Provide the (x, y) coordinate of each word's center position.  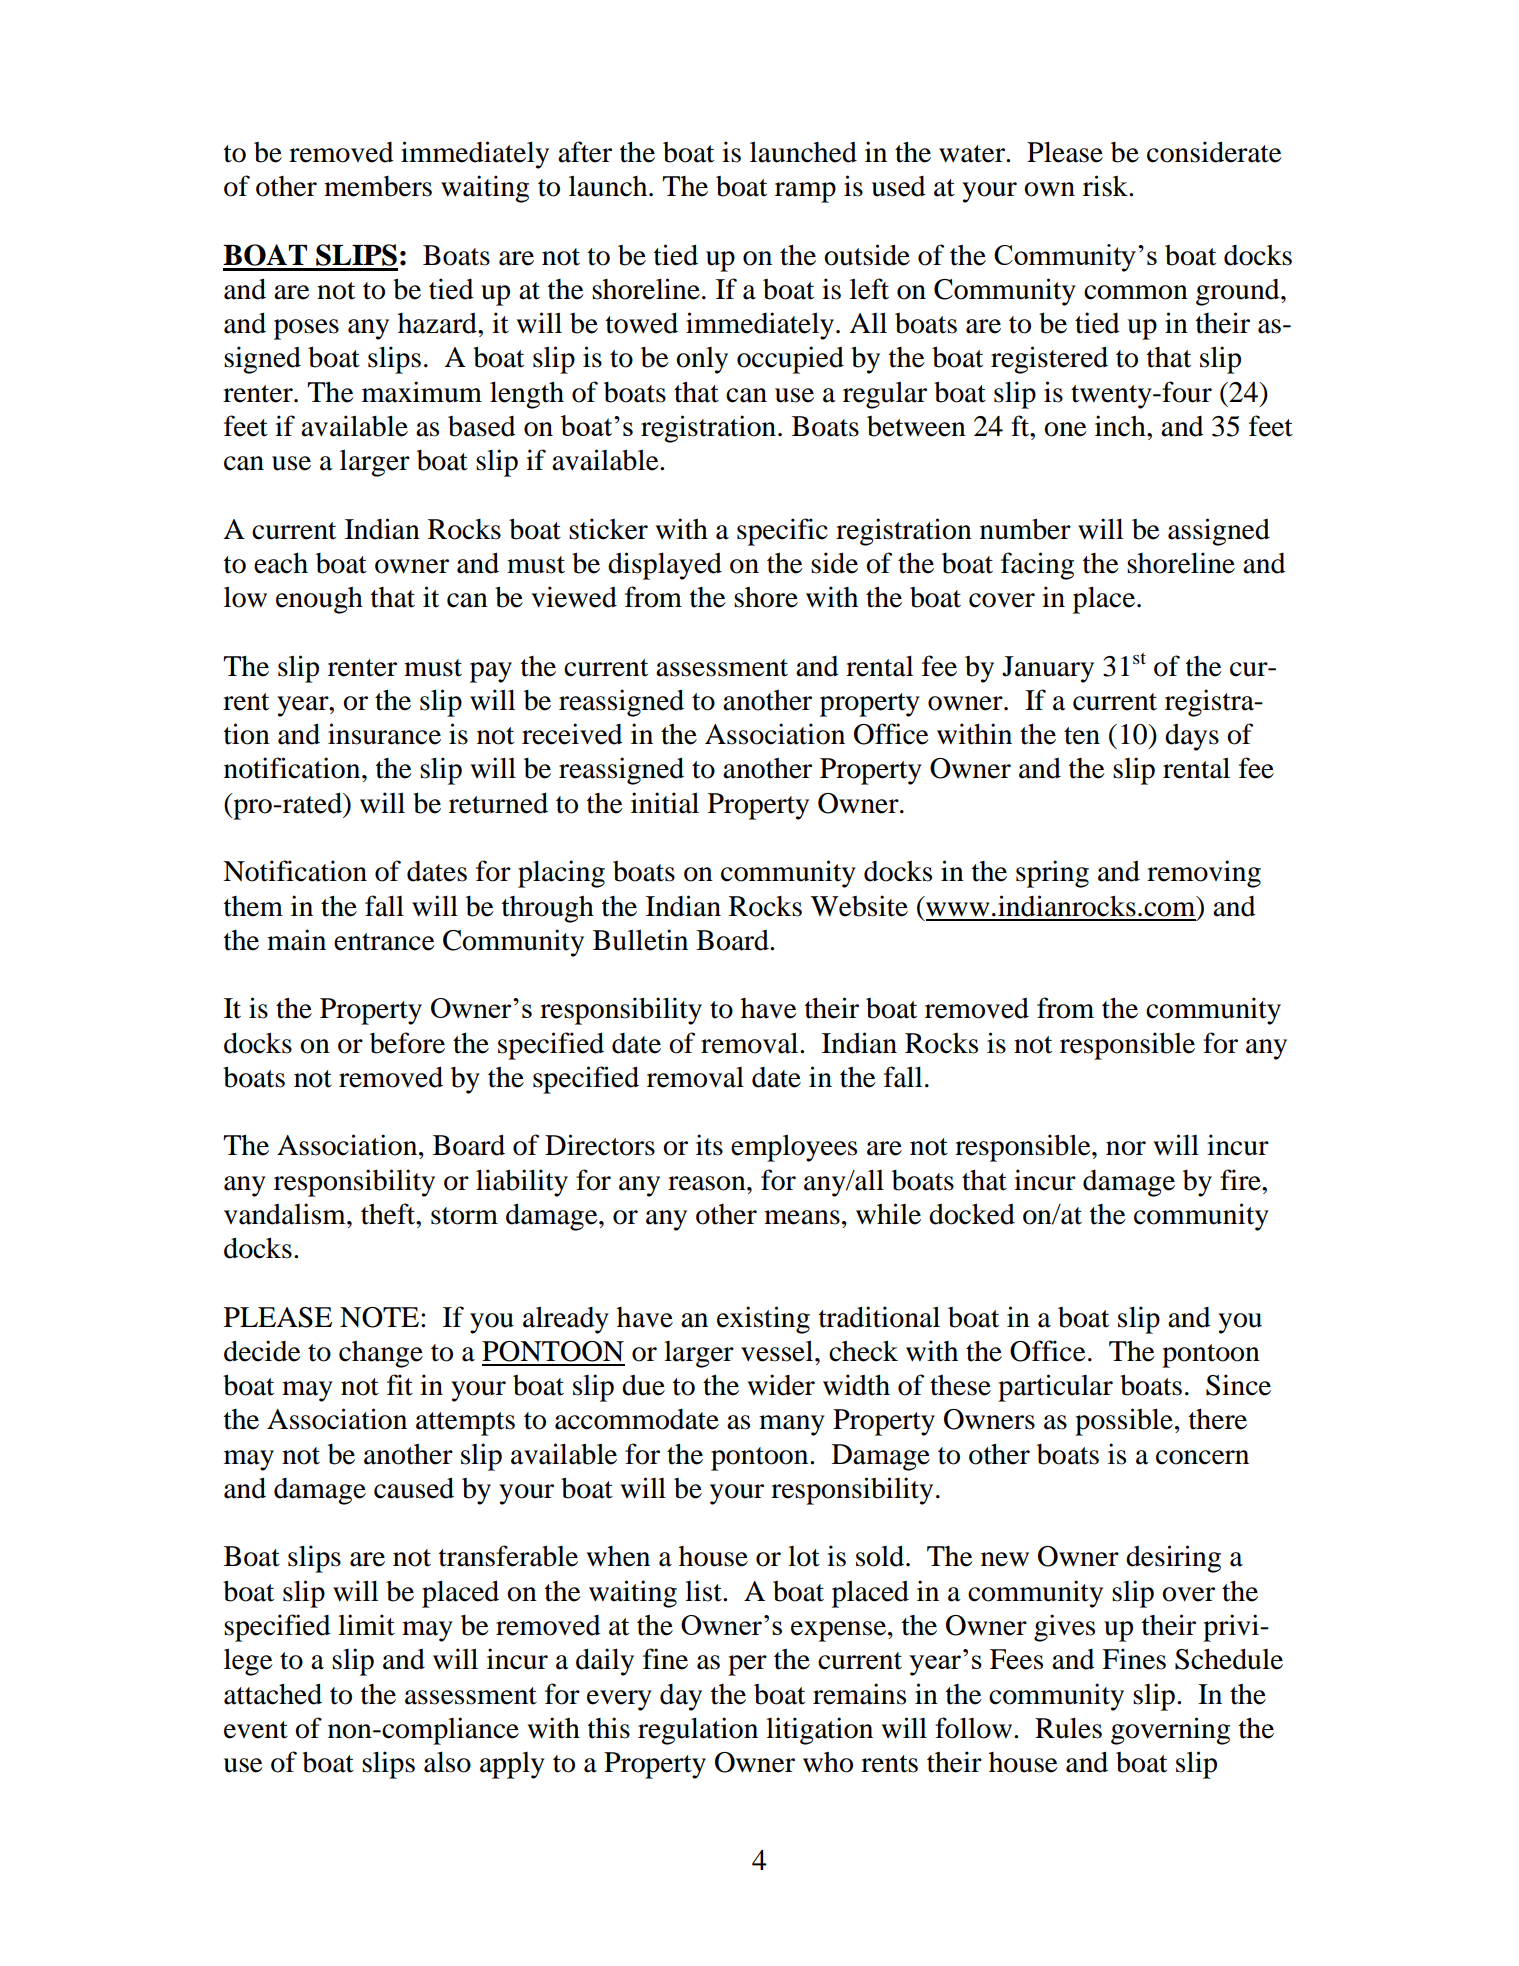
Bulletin (640, 940)
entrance (384, 942)
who (828, 1762)
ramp (805, 192)
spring (1052, 874)
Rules (1068, 1728)
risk (1106, 186)
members (378, 186)
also (447, 1762)
